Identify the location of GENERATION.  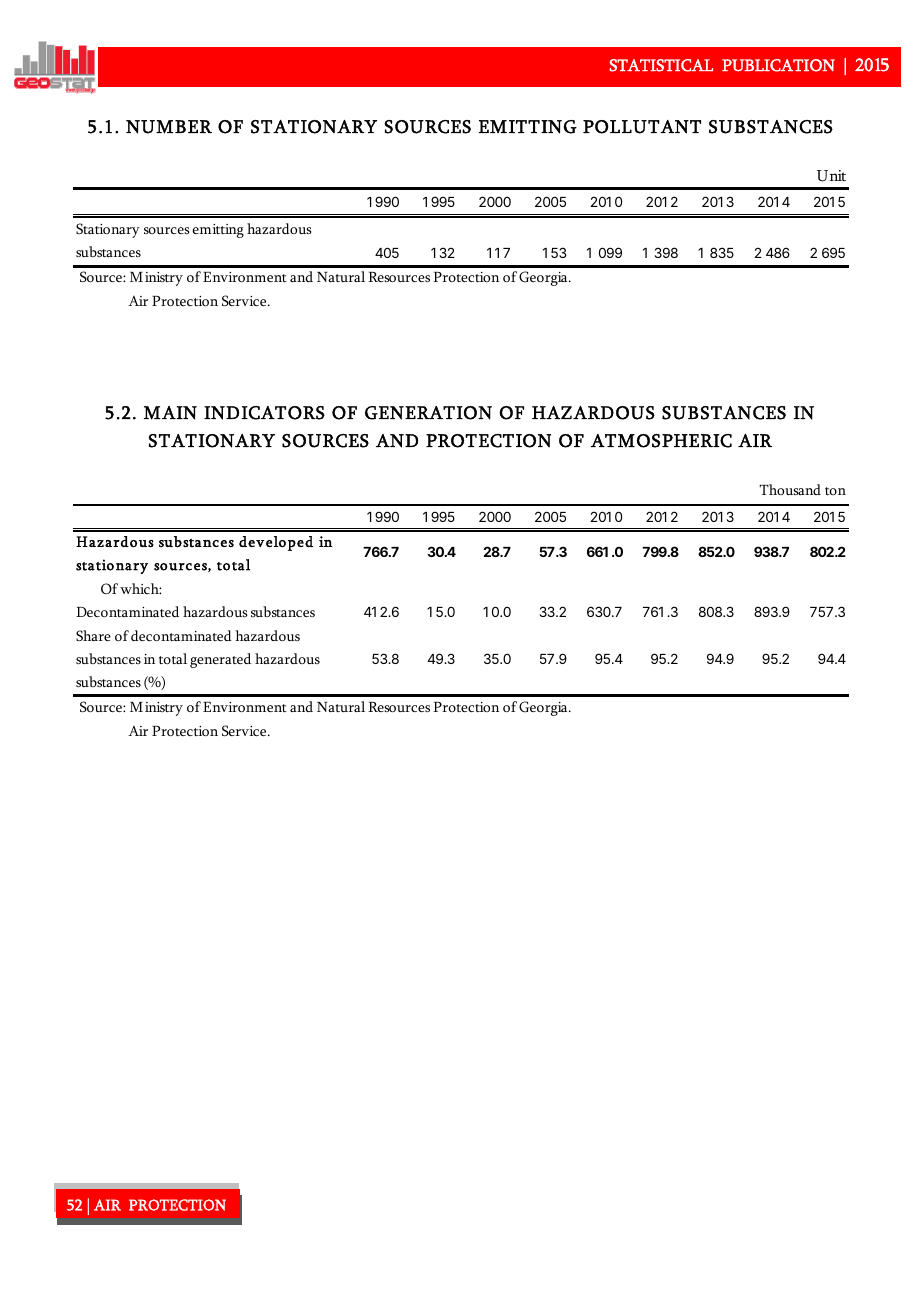
(428, 413).
